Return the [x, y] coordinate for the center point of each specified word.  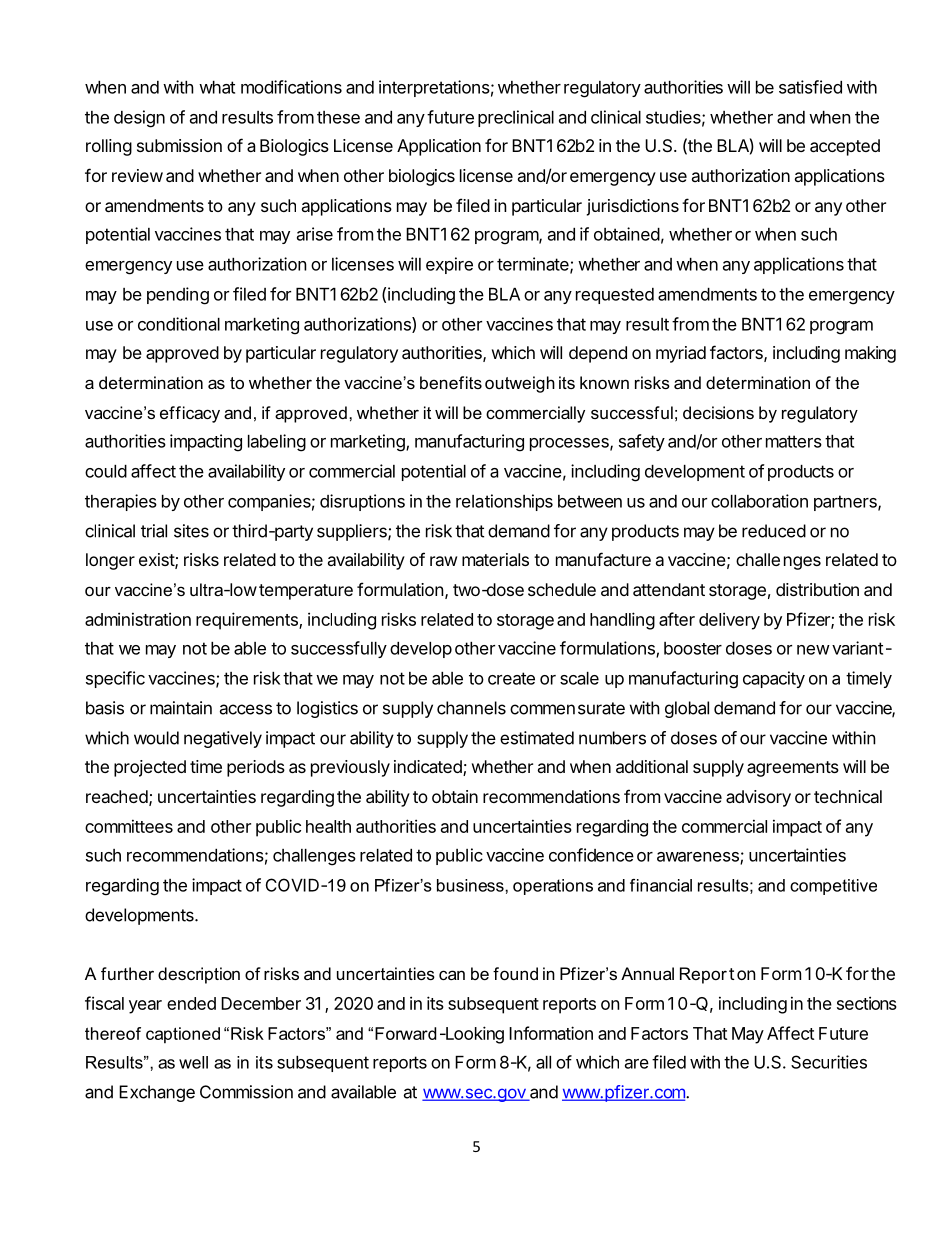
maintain [181, 708]
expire [449, 265]
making [870, 354]
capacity [774, 679]
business [471, 885]
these [338, 117]
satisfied [810, 87]
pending [178, 296]
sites [191, 531]
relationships [504, 502]
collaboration [759, 501]
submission [179, 145]
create [511, 678]
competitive [833, 887]
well [193, 1062]
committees [129, 826]
